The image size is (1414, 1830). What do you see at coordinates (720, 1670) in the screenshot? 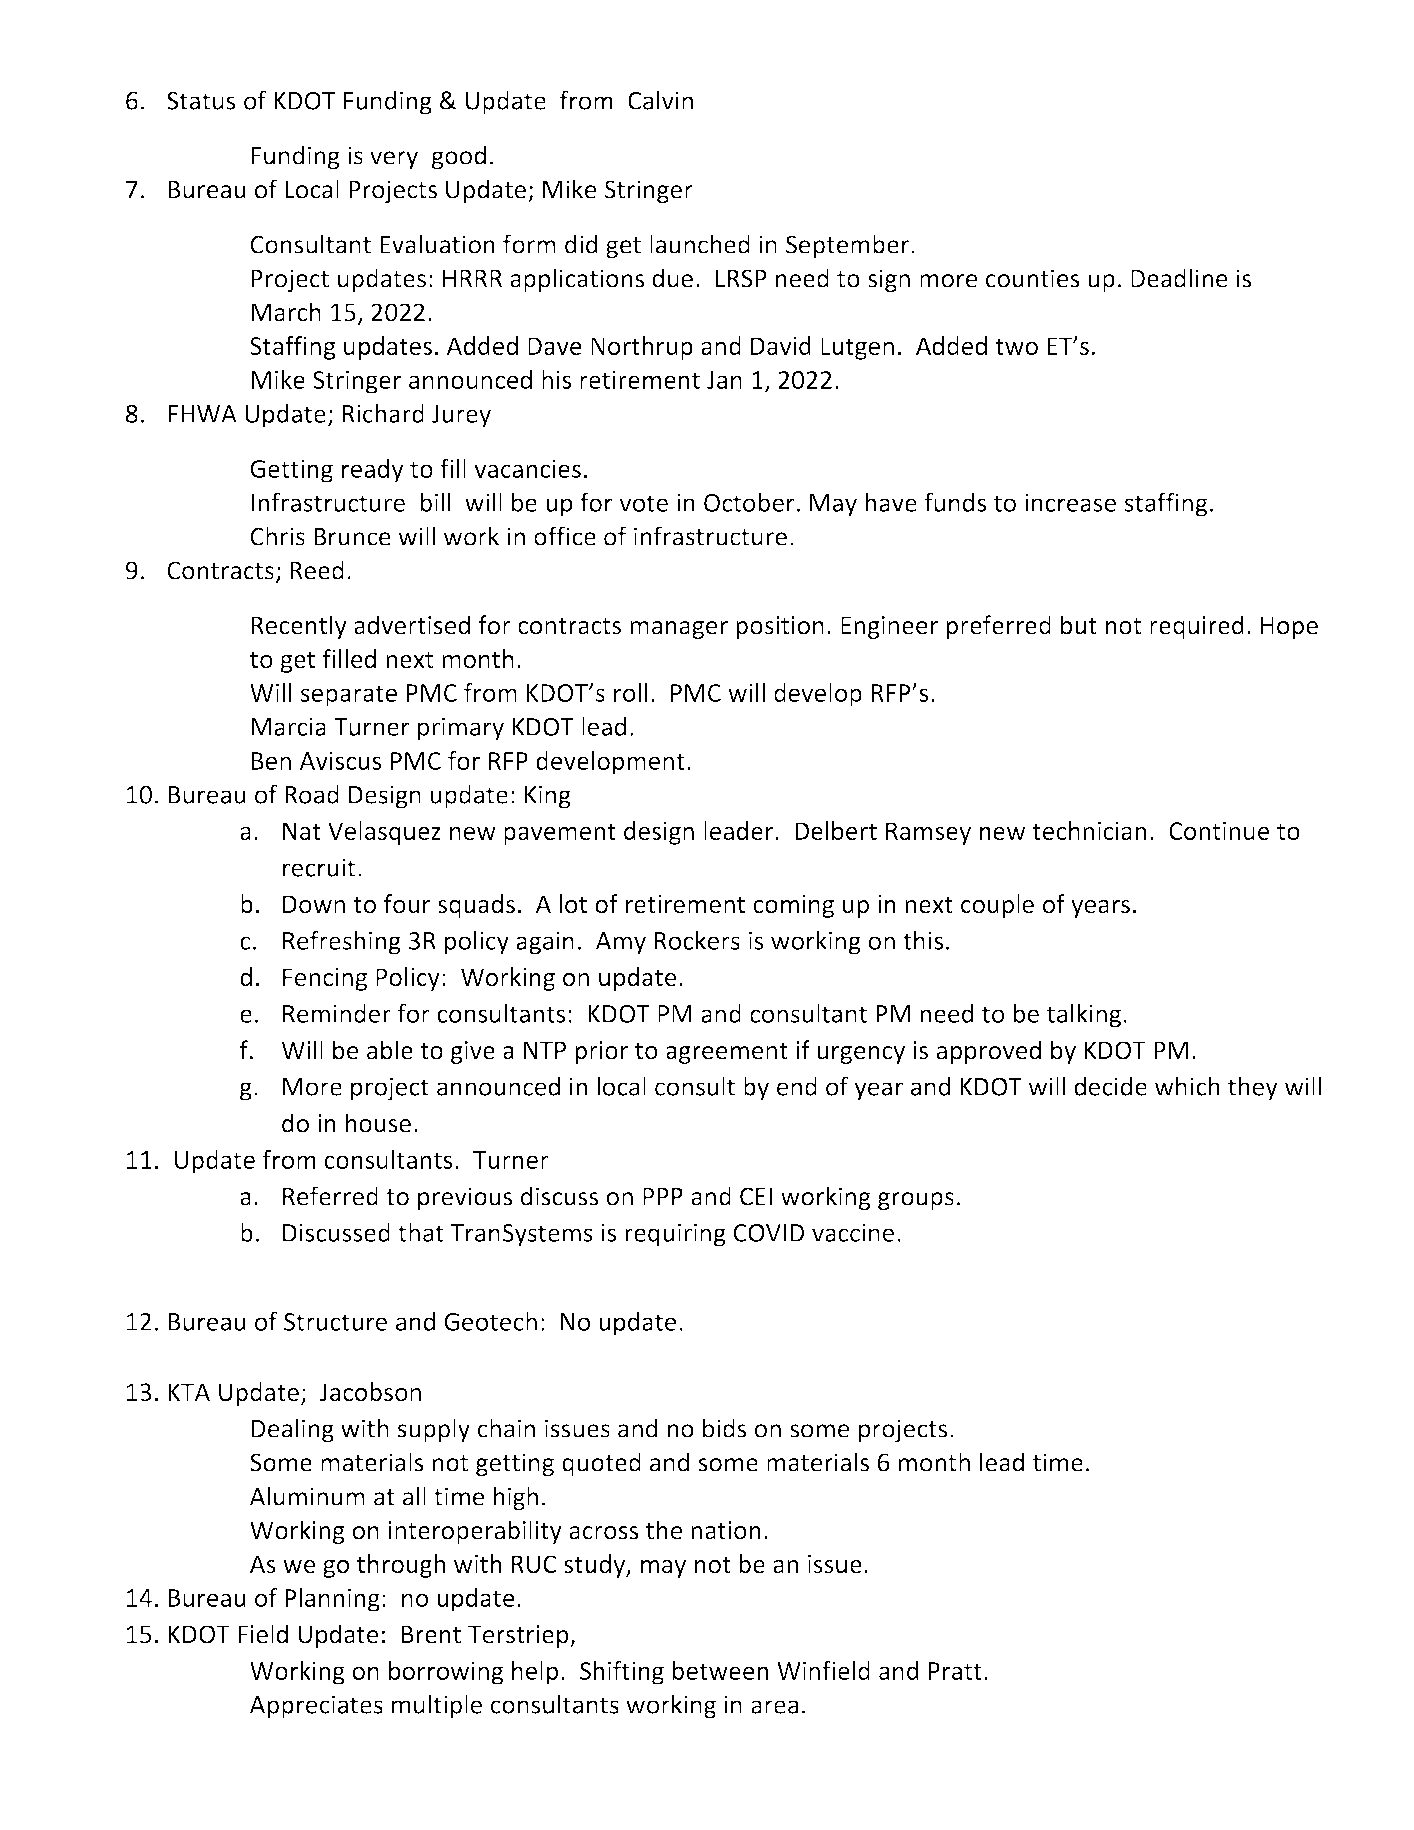
I see `between` at bounding box center [720, 1670].
